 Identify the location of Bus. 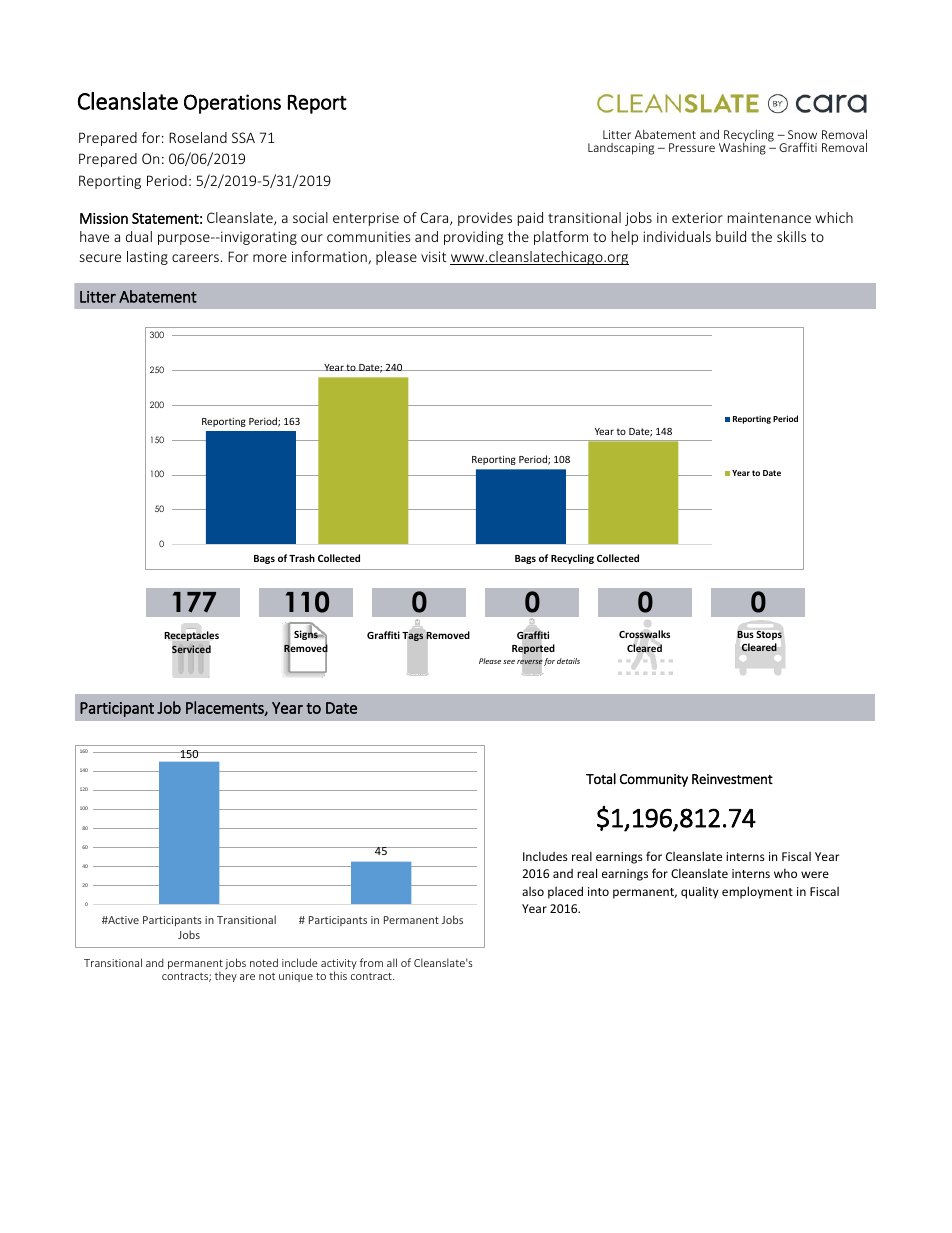
(745, 634).
